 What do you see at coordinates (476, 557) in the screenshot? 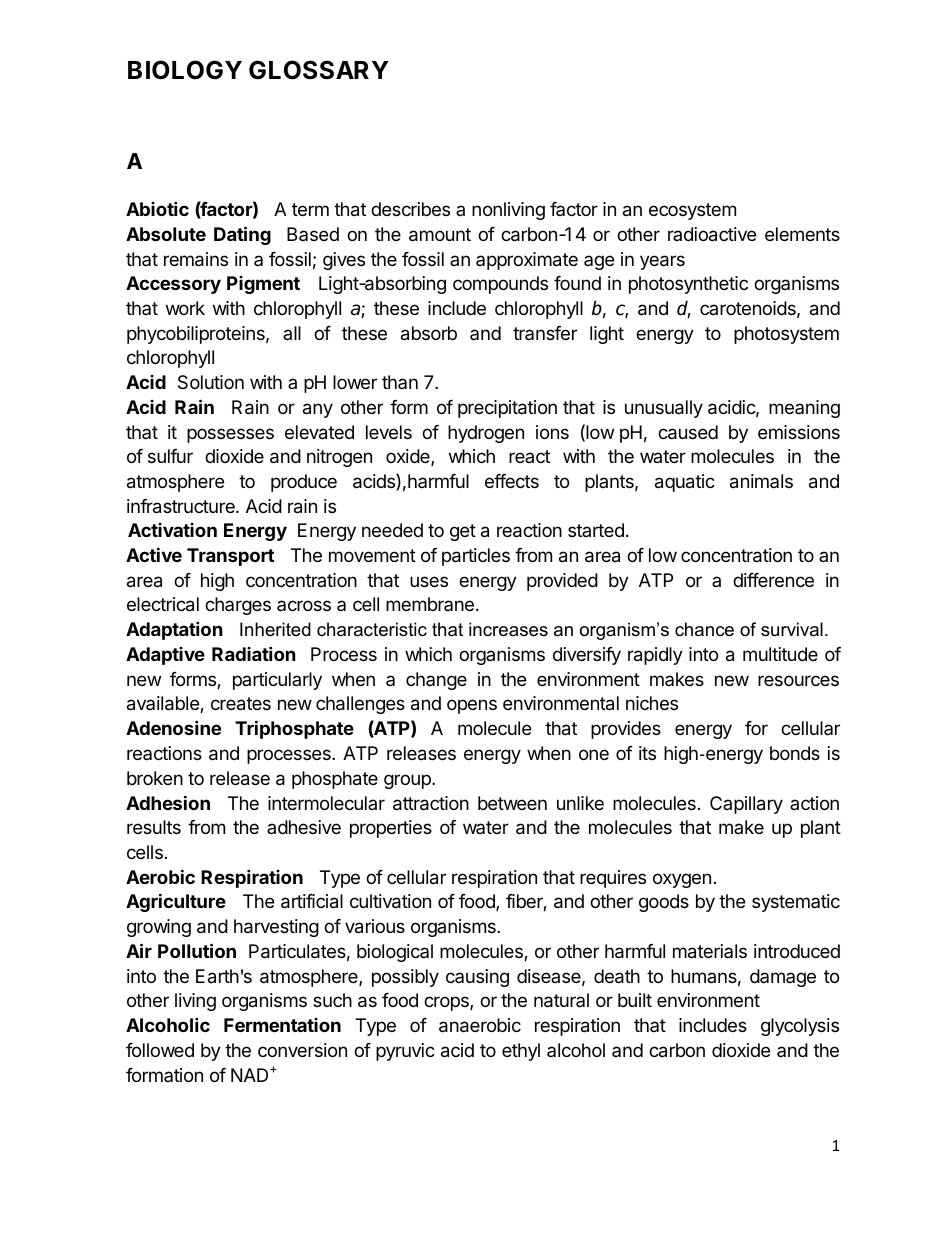
I see `particles` at bounding box center [476, 557].
